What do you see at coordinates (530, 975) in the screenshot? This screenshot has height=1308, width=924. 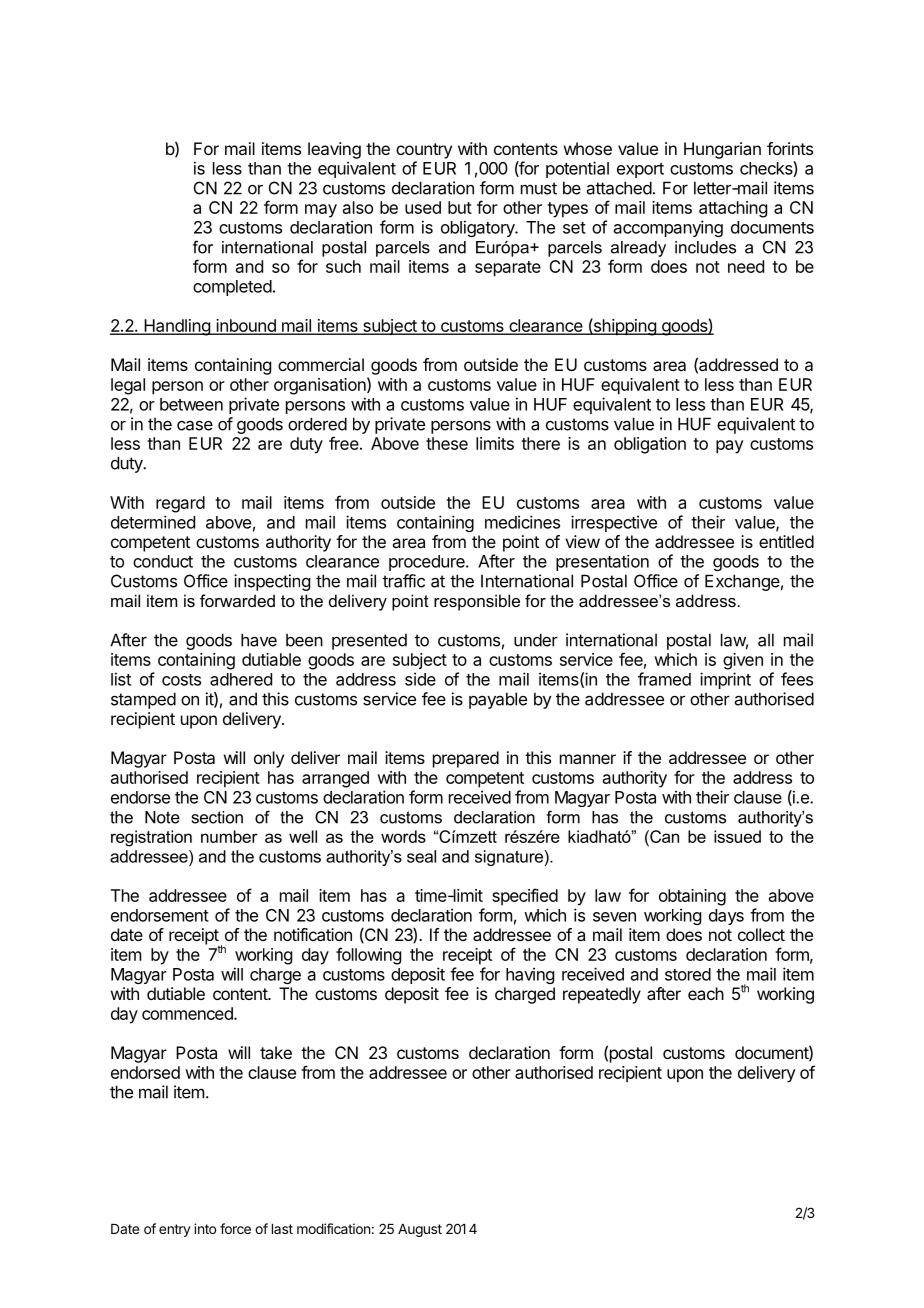 I see `having` at bounding box center [530, 975].
